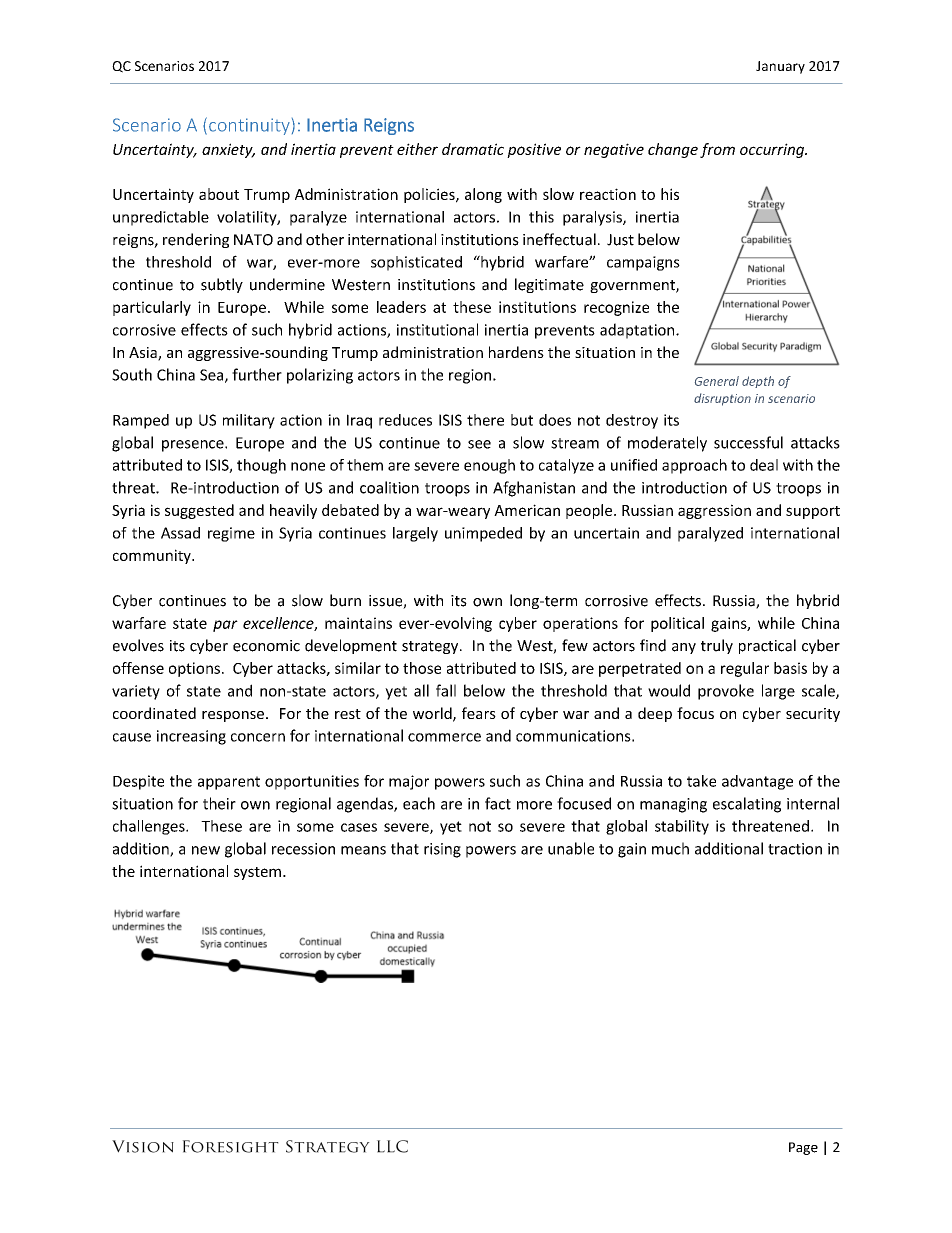 The height and width of the screenshot is (1233, 952). What do you see at coordinates (473, 149) in the screenshot?
I see `dramatic` at bounding box center [473, 149].
